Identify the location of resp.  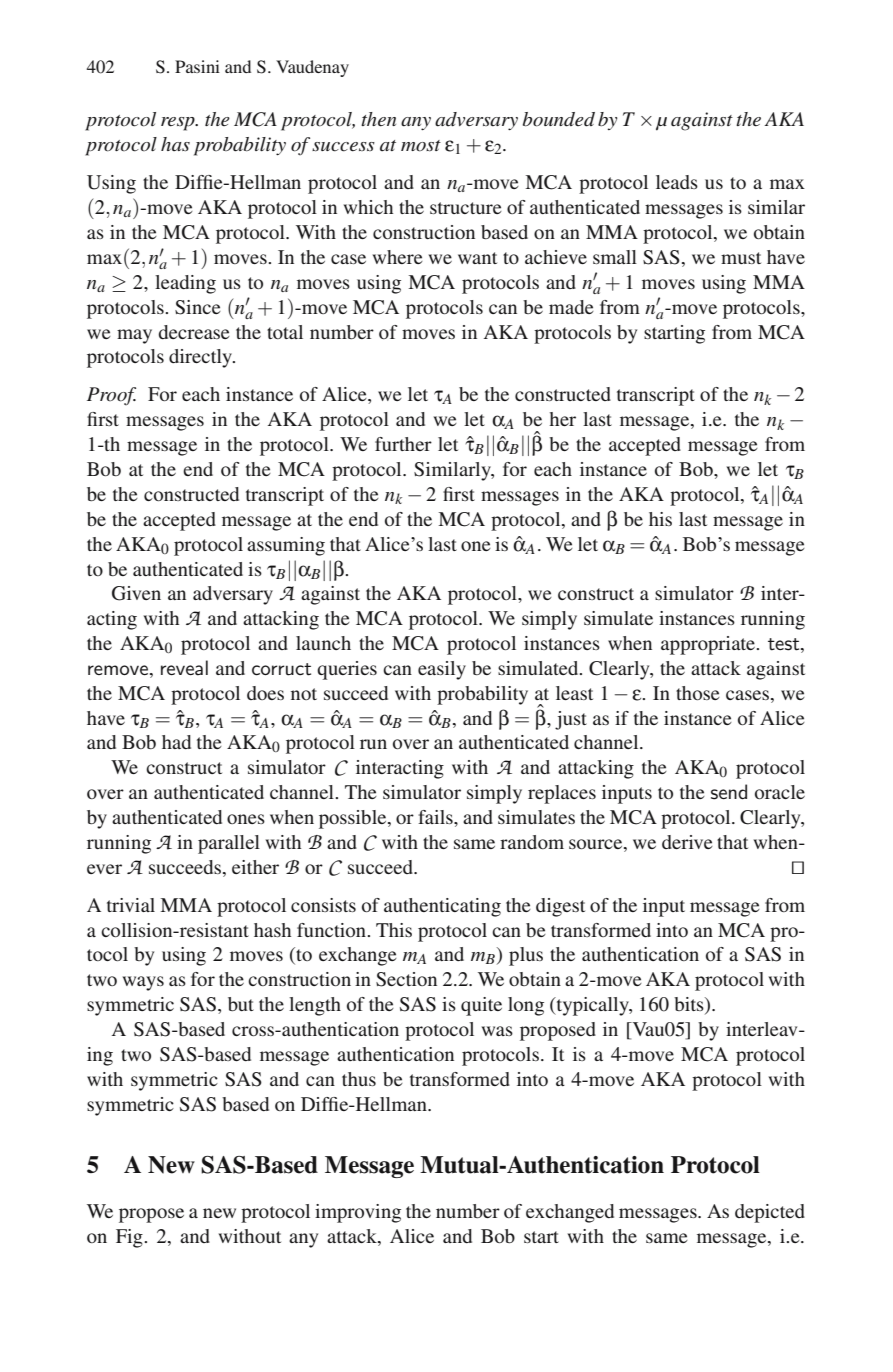
(179, 124).
